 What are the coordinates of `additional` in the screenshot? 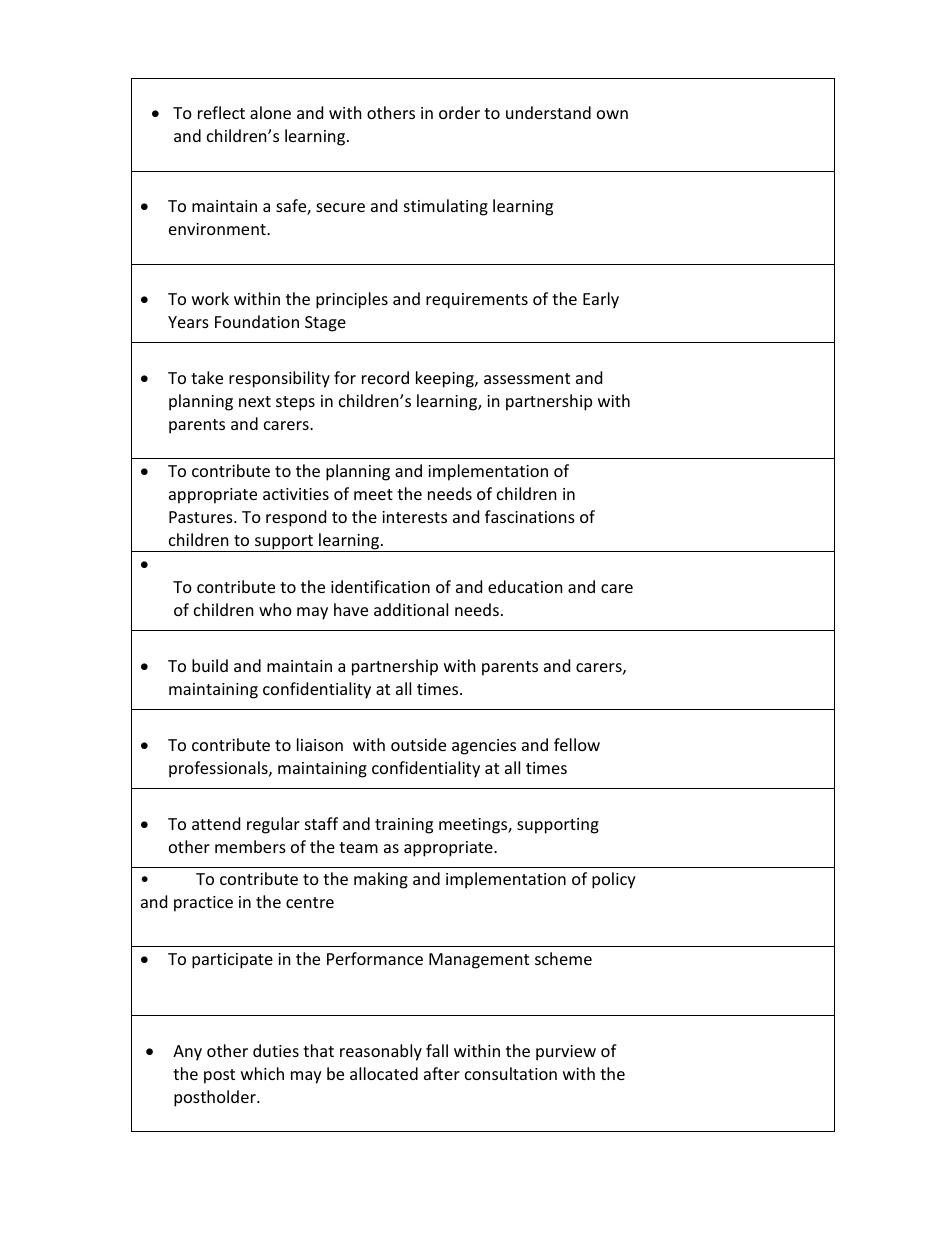 It's located at (411, 609).
